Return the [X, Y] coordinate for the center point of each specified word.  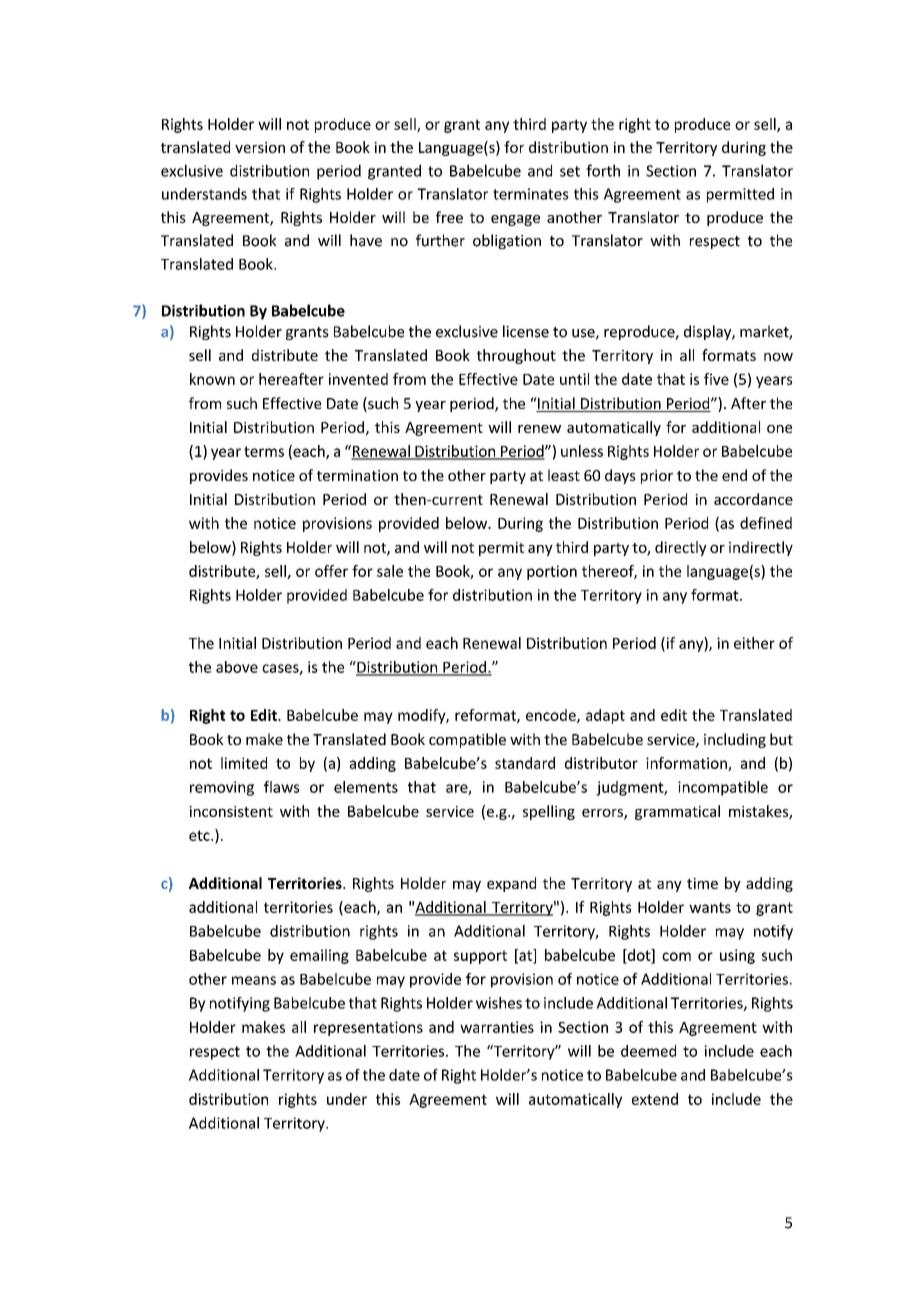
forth [603, 170]
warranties [497, 1027]
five [716, 379]
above [237, 667]
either [754, 643]
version [260, 147]
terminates [531, 194]
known [212, 379]
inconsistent [231, 811]
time [702, 883]
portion [552, 572]
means [254, 980]
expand [511, 884]
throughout [516, 356]
